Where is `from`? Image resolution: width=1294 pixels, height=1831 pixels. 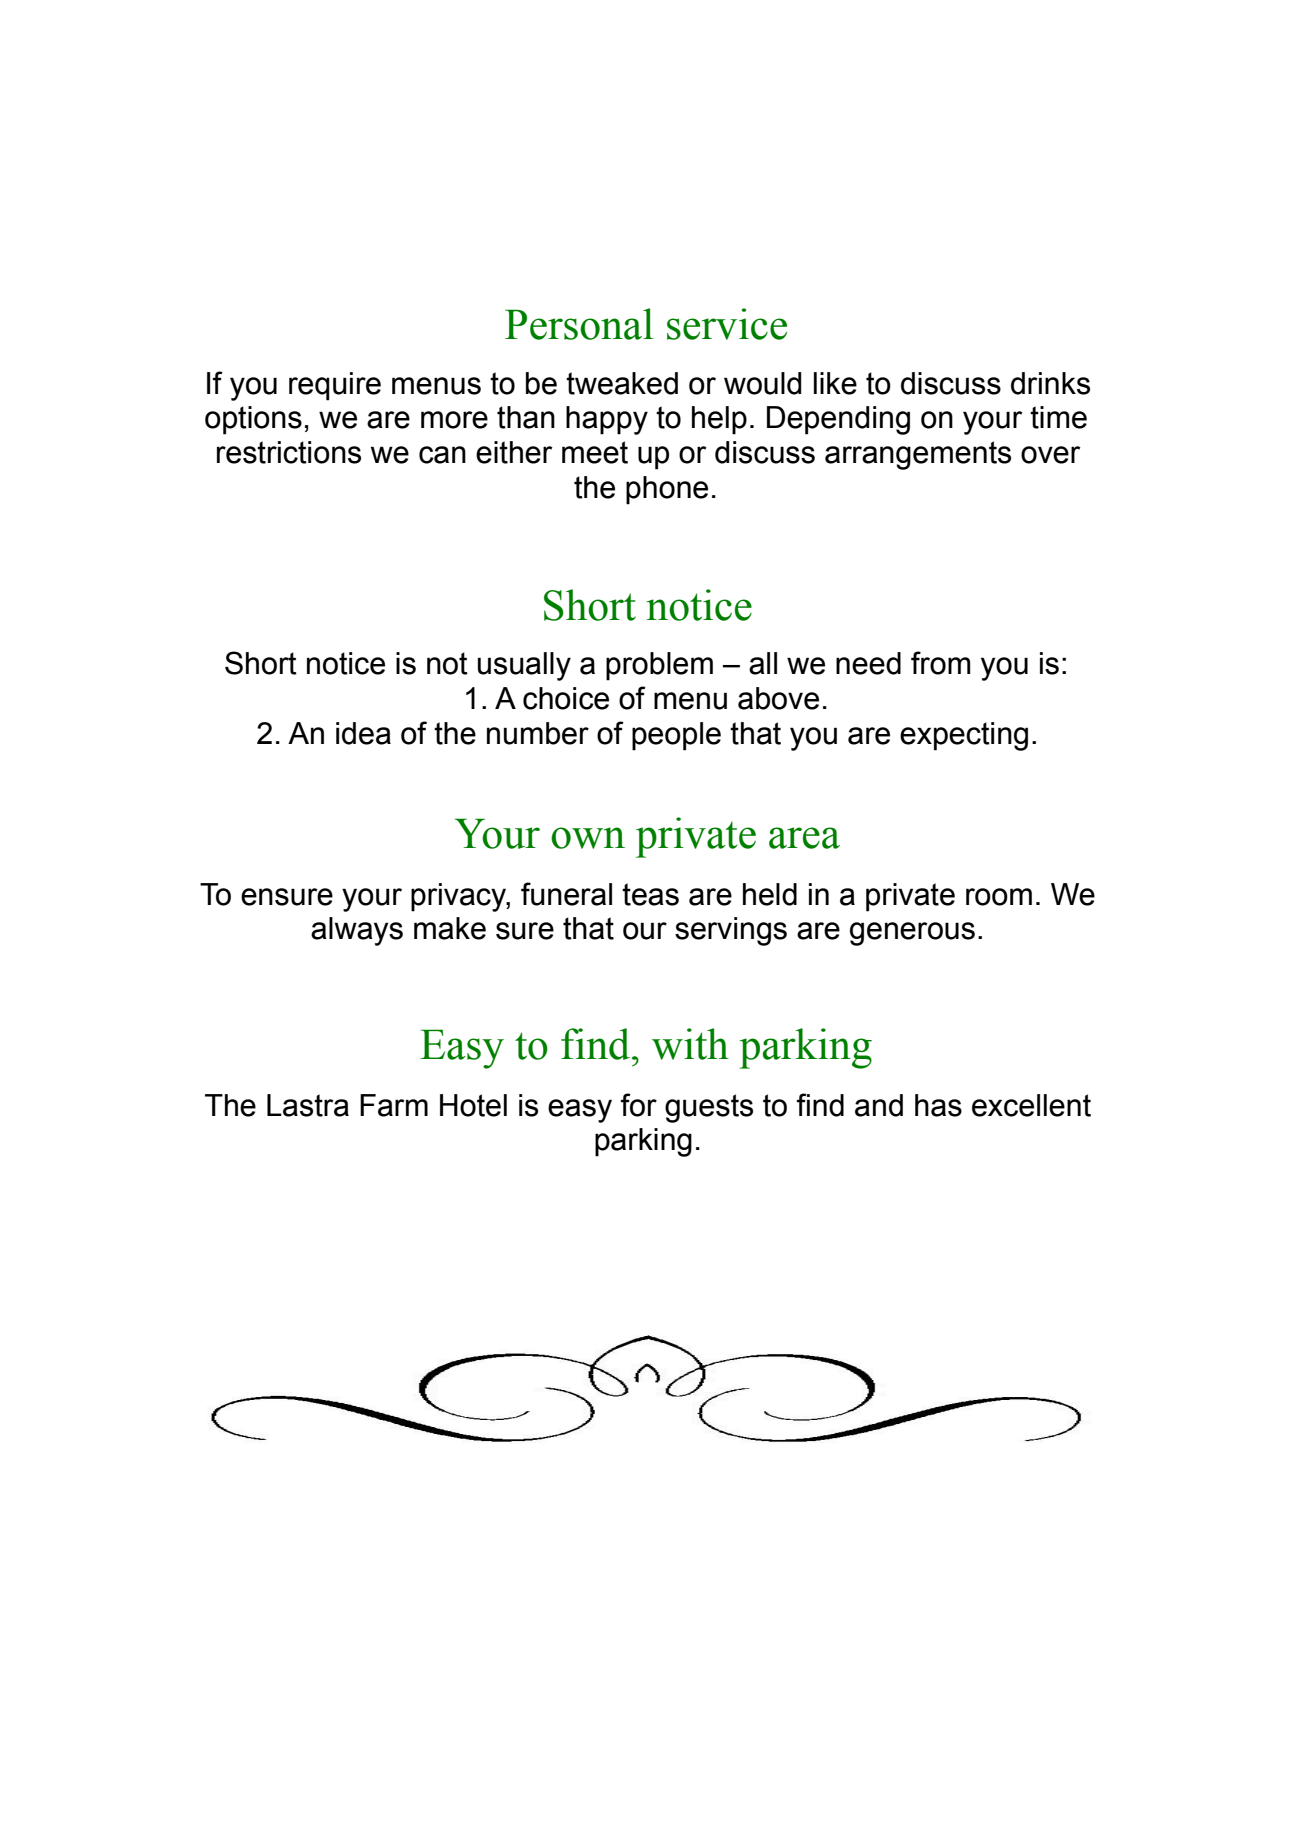
from is located at coordinates (941, 663).
